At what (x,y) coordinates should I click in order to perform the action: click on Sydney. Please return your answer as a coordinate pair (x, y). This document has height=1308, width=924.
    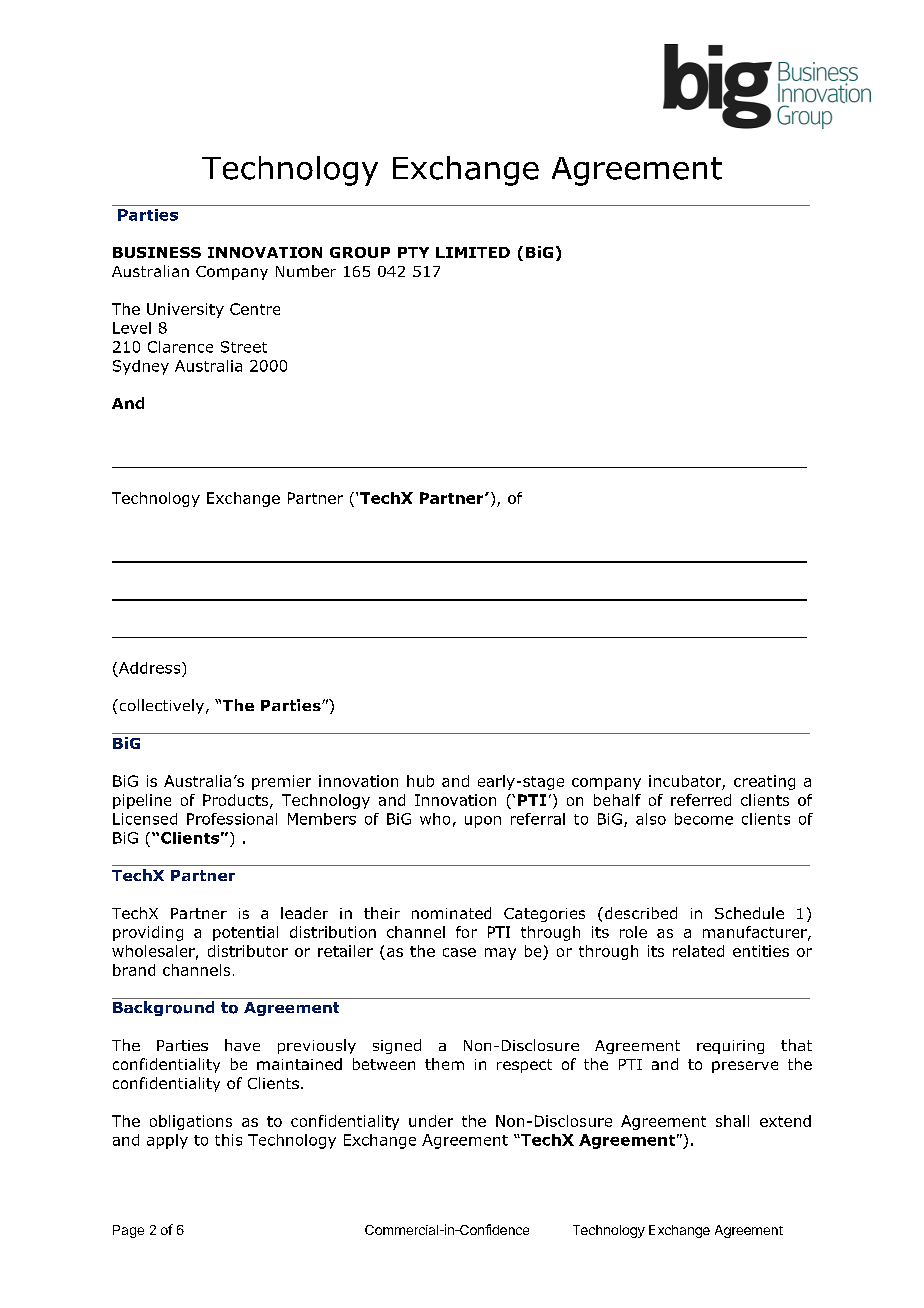
    Looking at the image, I should click on (141, 367).
